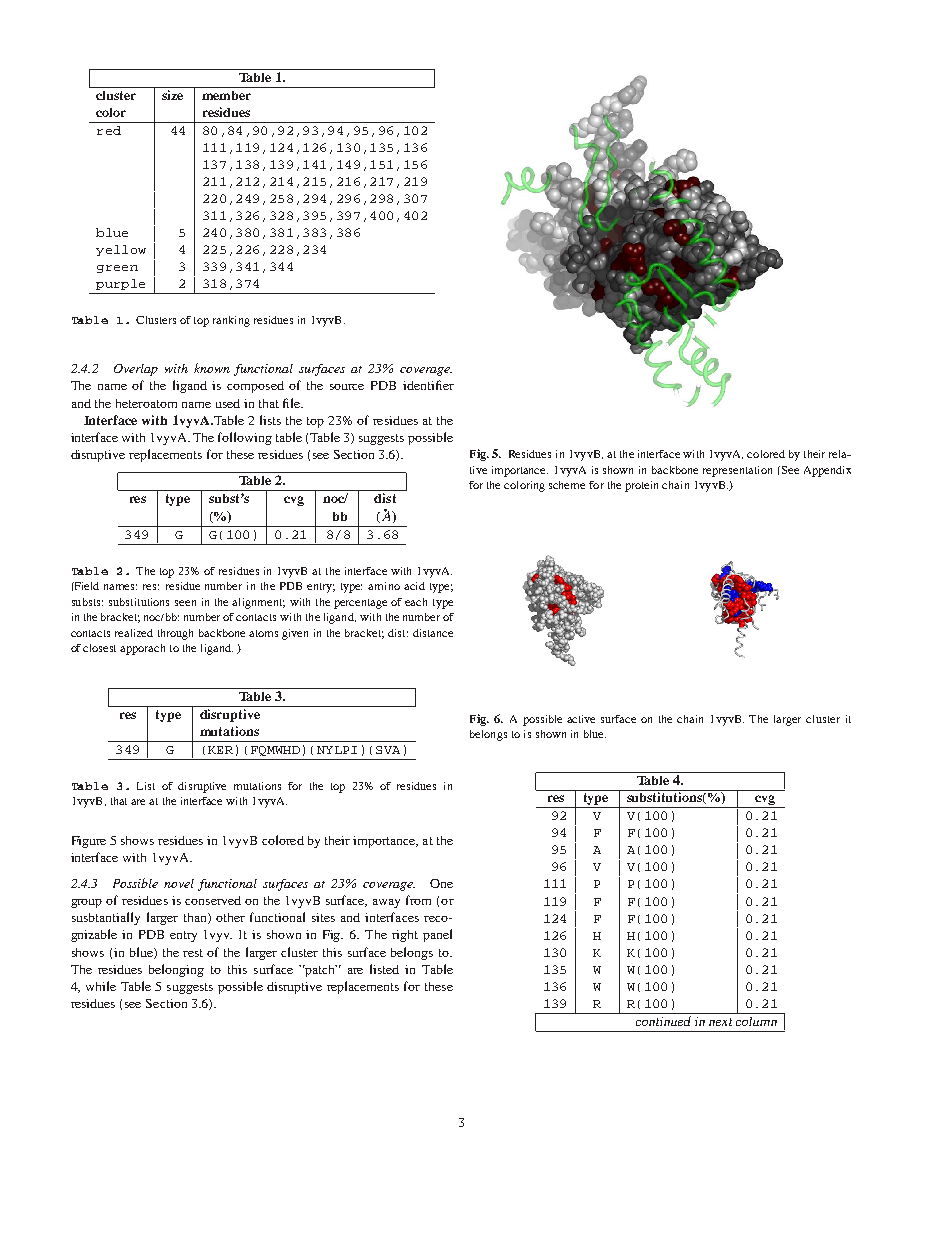 Image resolution: width=952 pixels, height=1233 pixels. What do you see at coordinates (414, 586) in the page?
I see `acid` at bounding box center [414, 586].
